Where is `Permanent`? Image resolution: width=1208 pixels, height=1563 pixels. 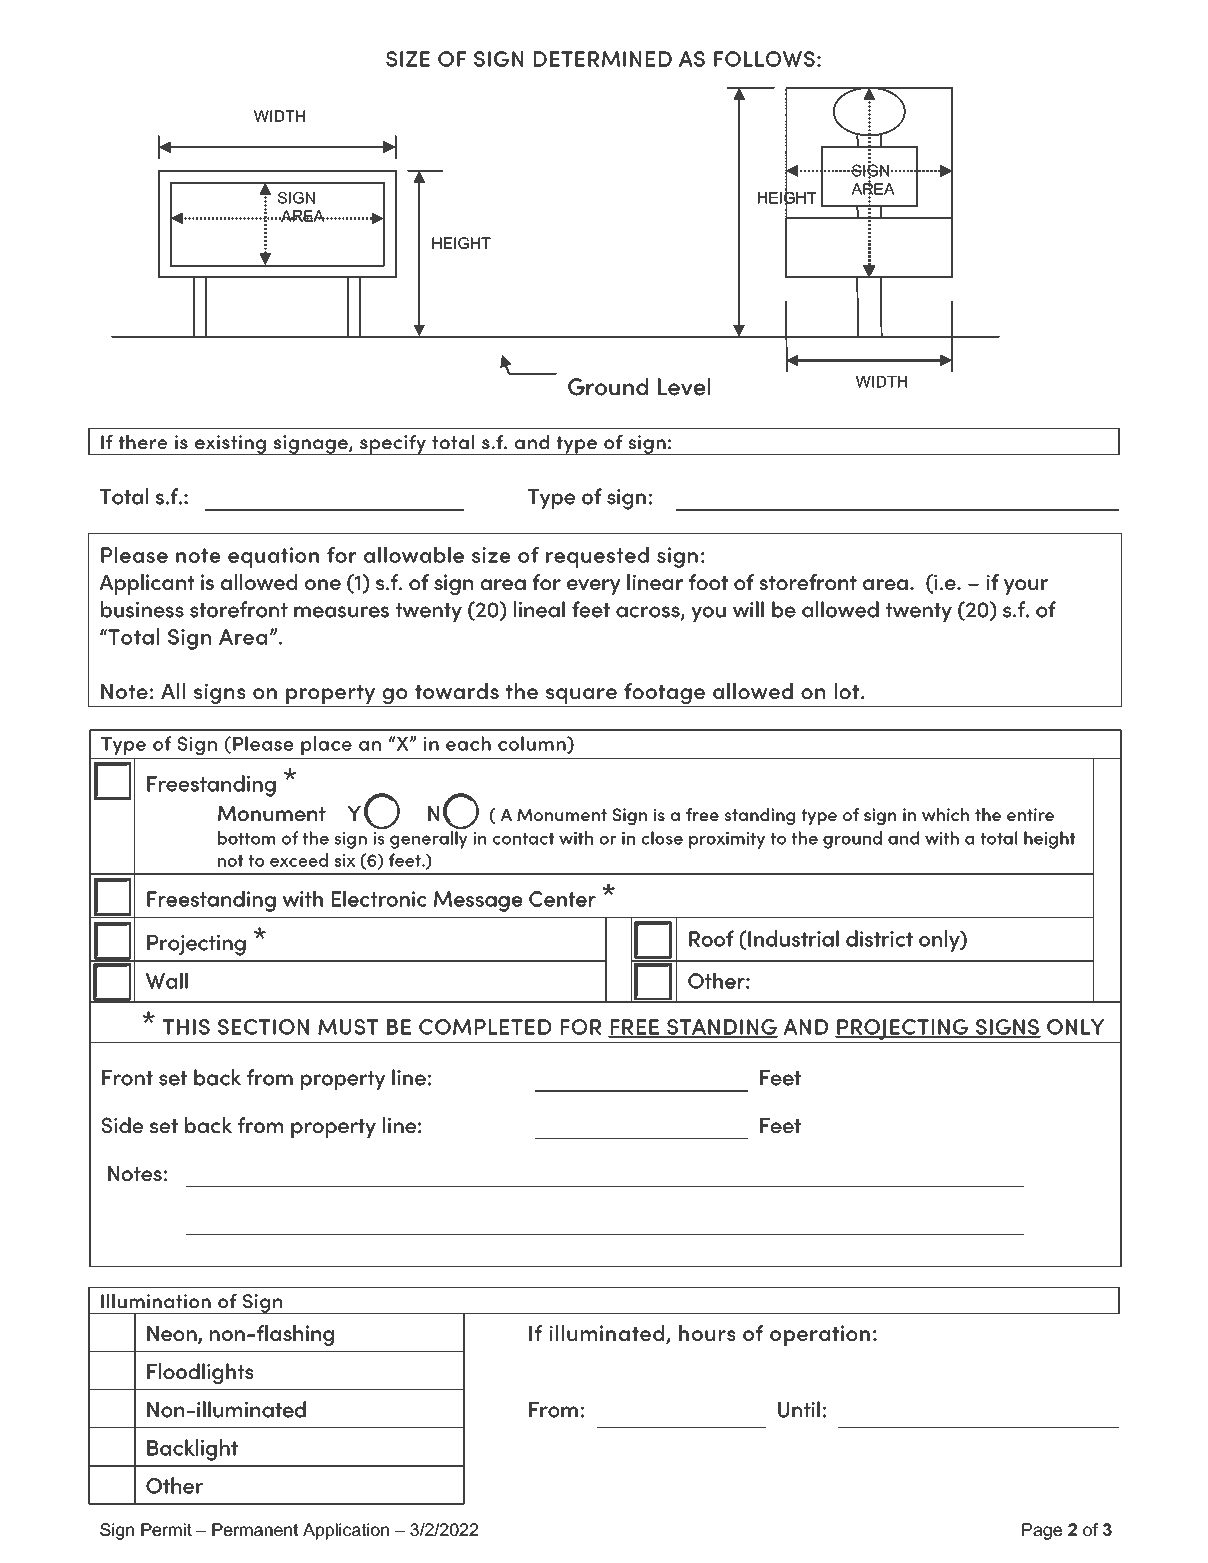 Permanent is located at coordinates (255, 1529).
